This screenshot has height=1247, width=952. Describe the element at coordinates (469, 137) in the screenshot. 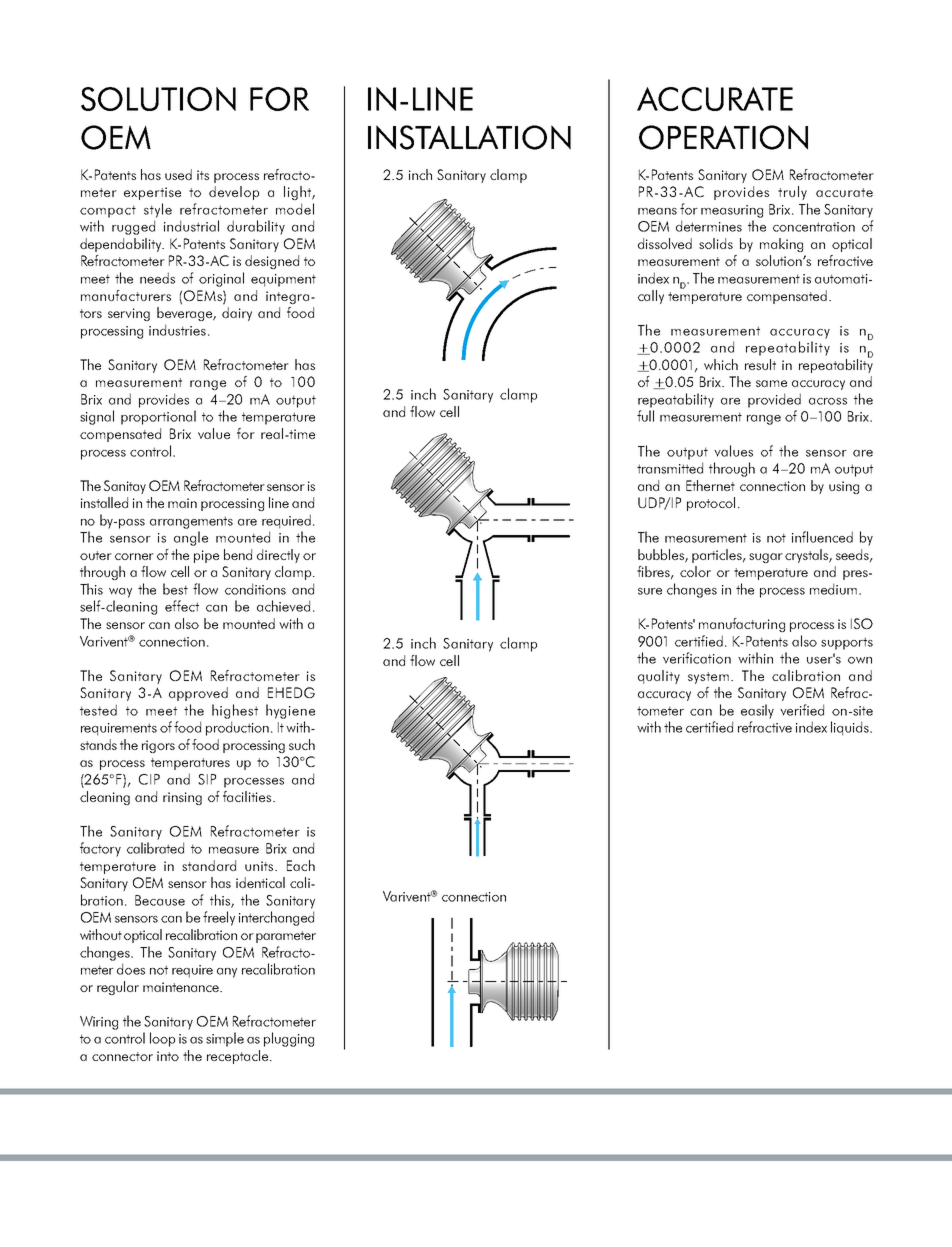

I see `INSTALLATION` at that location.
